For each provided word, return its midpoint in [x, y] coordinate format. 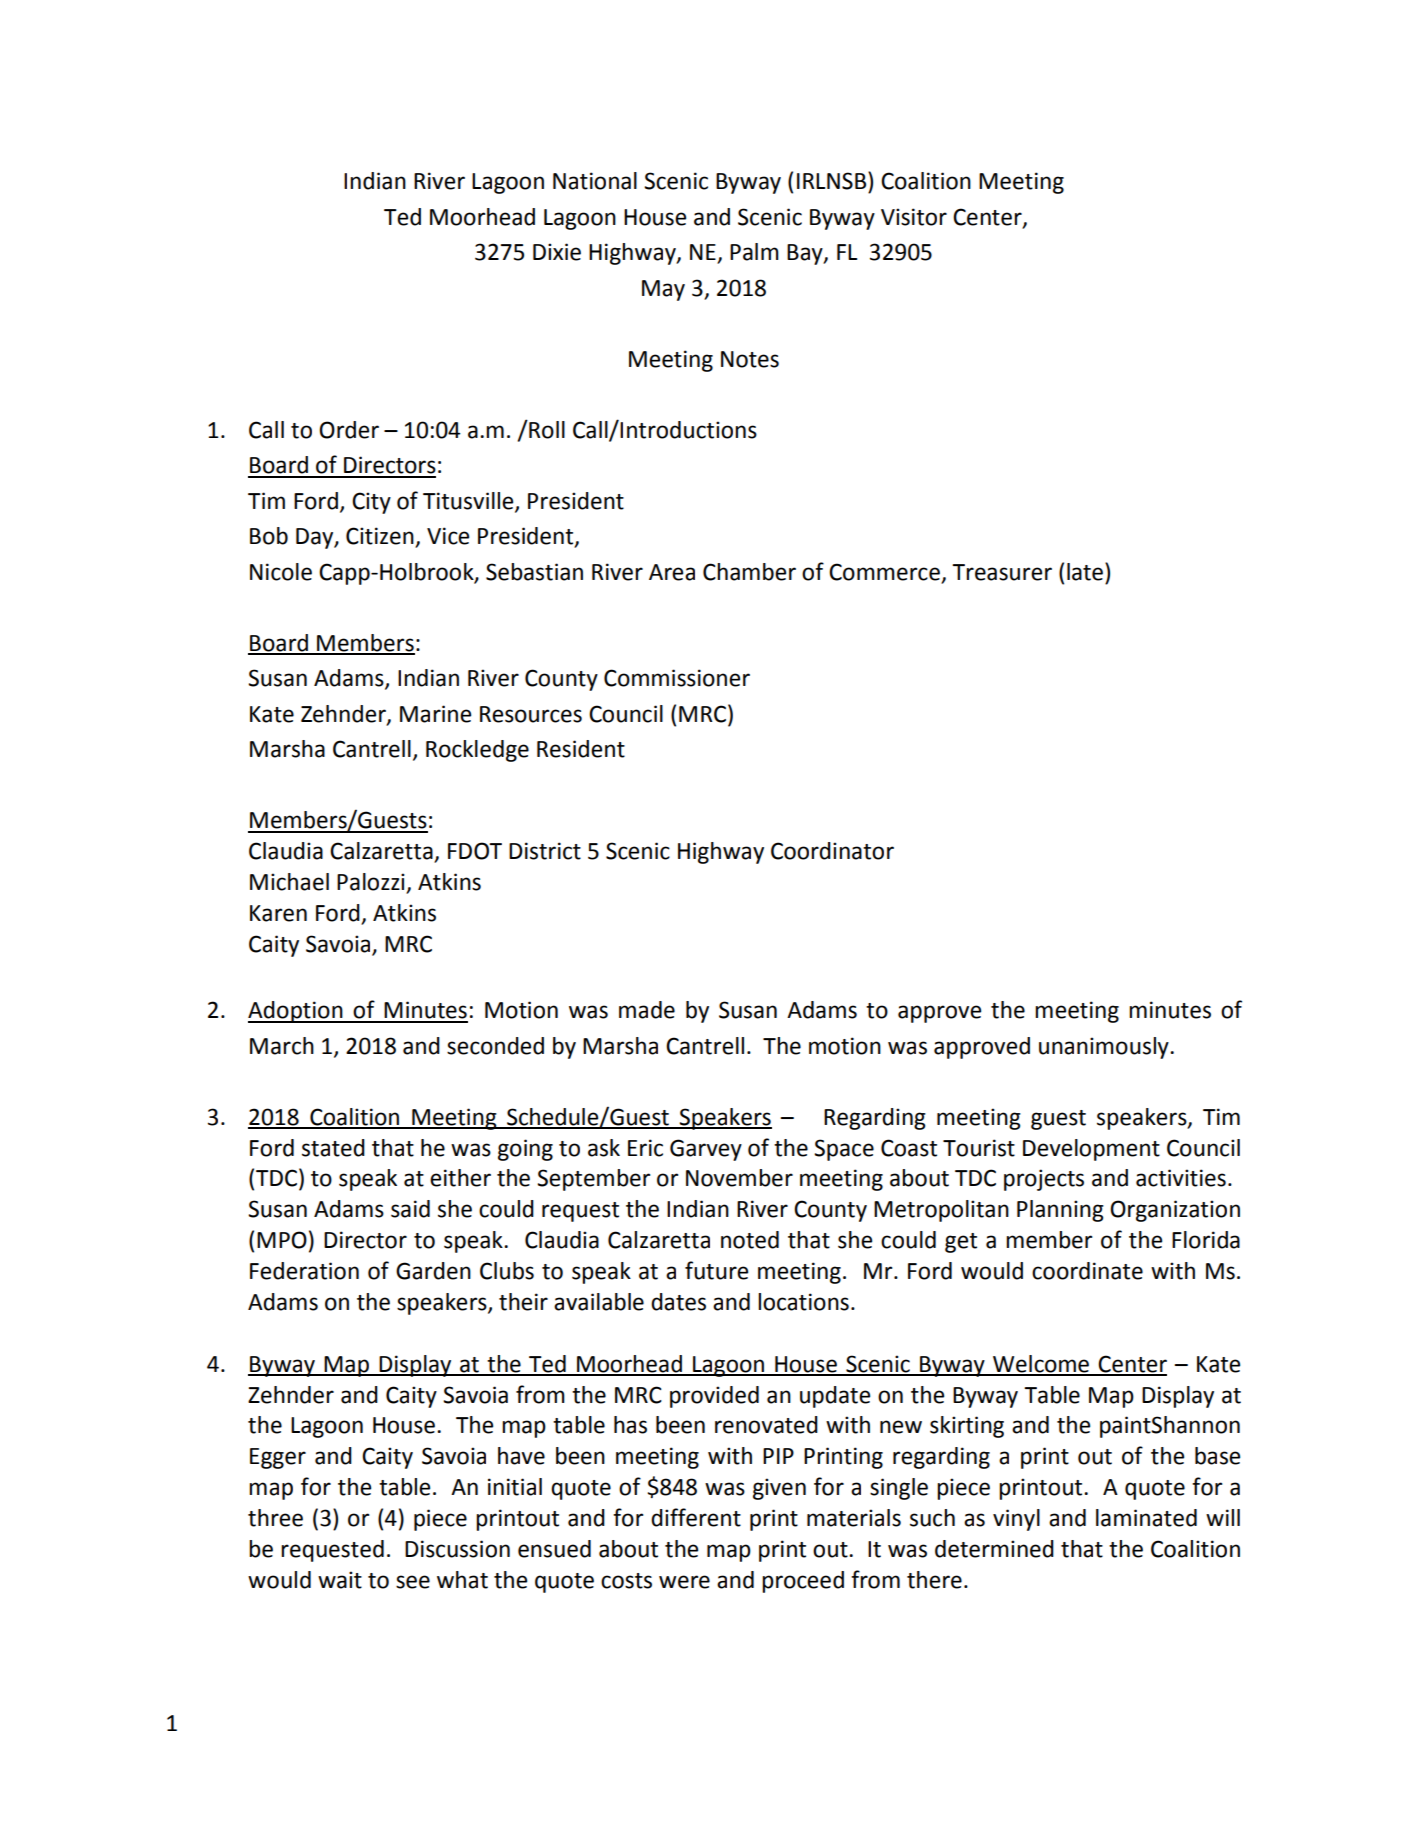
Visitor [914, 217]
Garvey [706, 1150]
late [1086, 571]
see [413, 1582]
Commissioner [677, 678]
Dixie [557, 252]
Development [1091, 1150]
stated [333, 1148]
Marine [435, 714]
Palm [754, 252]
